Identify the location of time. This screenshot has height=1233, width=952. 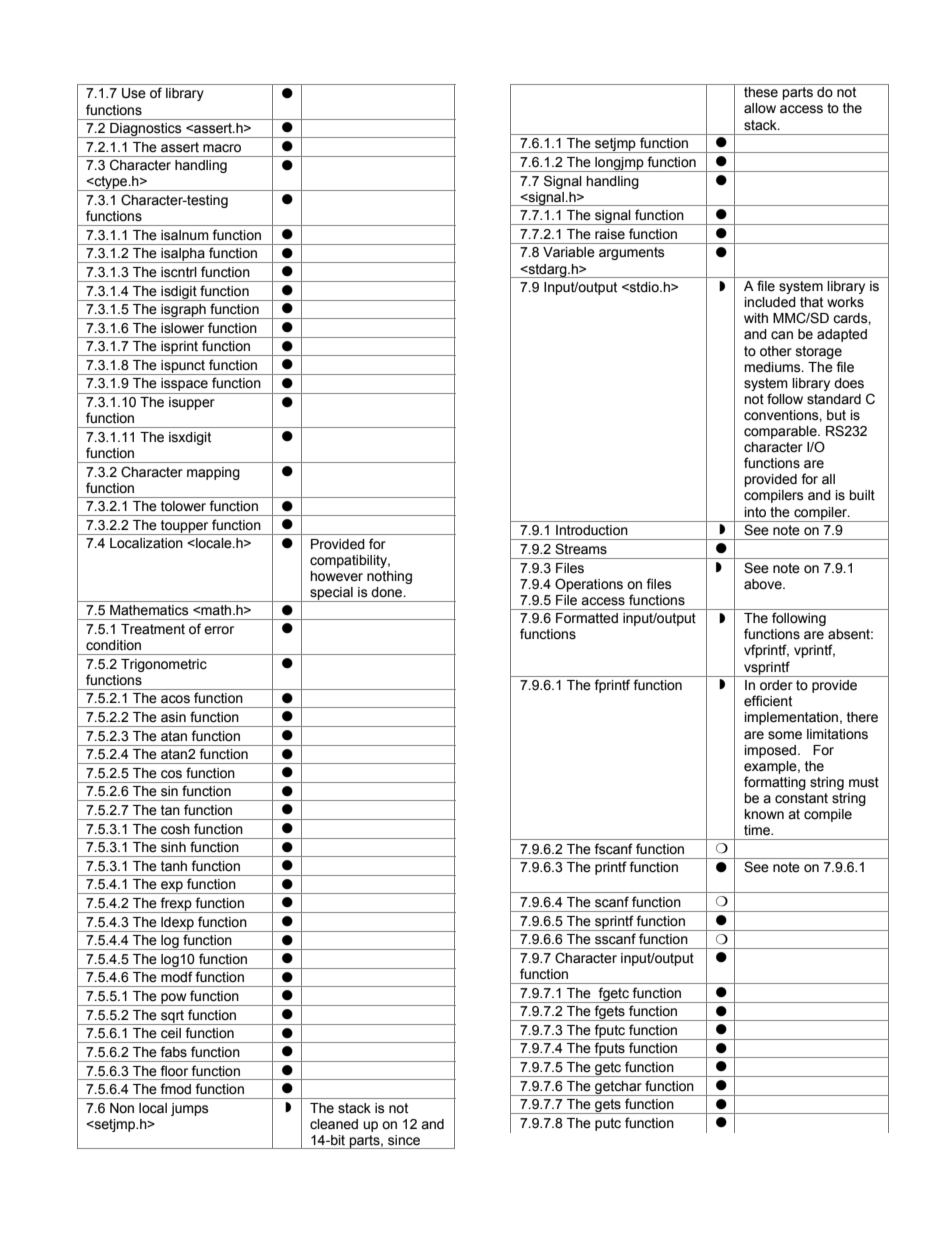
(758, 830).
